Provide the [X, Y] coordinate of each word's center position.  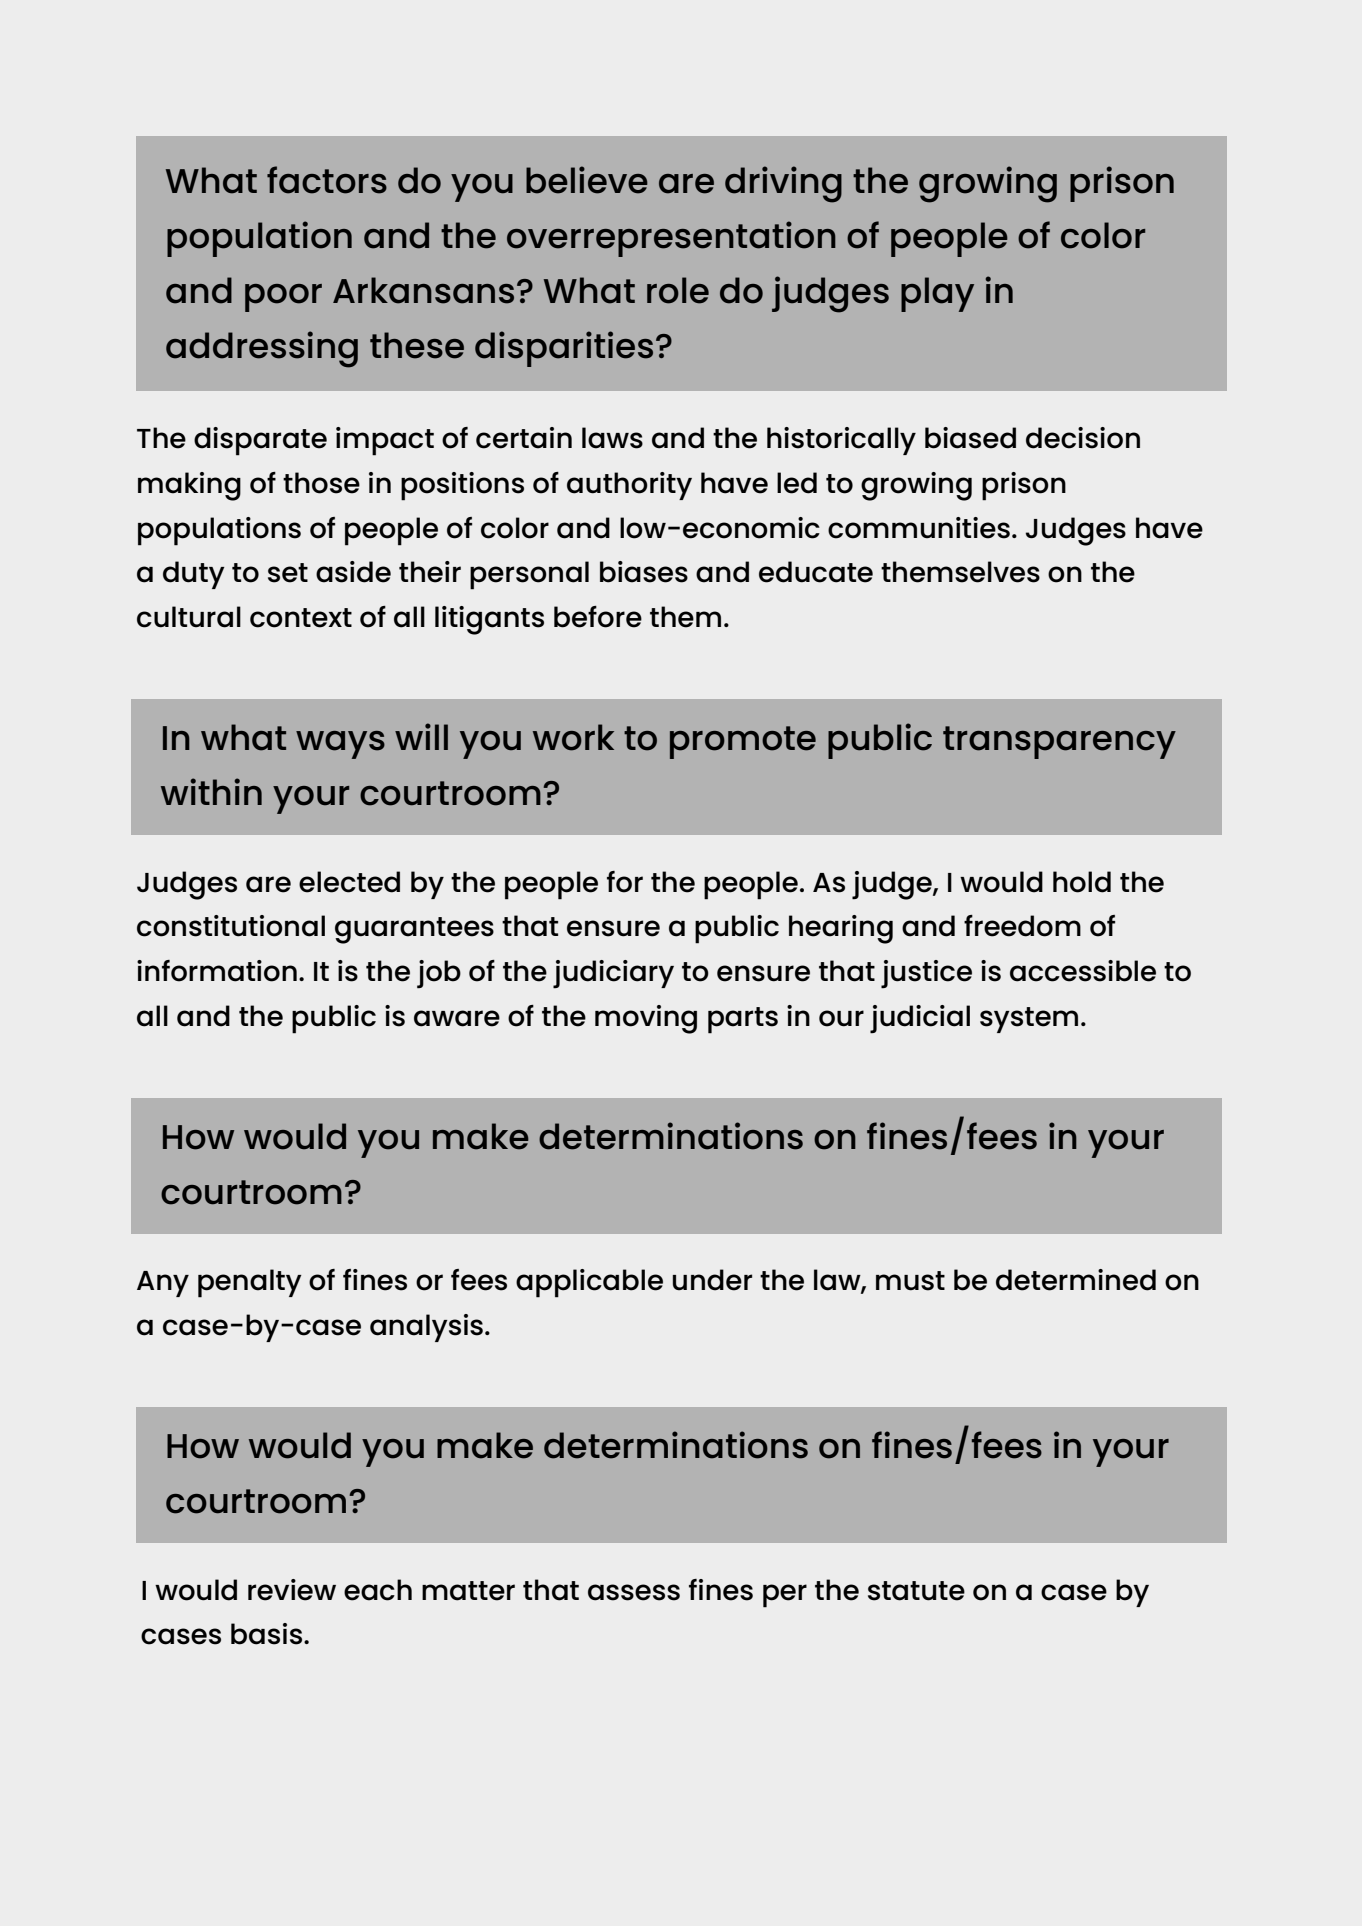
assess [634, 1592]
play [937, 294]
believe [587, 180]
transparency [1059, 742]
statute [916, 1591]
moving [646, 1019]
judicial [920, 1019]
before [598, 617]
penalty [250, 1283]
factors [327, 180]
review [292, 1590]
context [301, 618]
